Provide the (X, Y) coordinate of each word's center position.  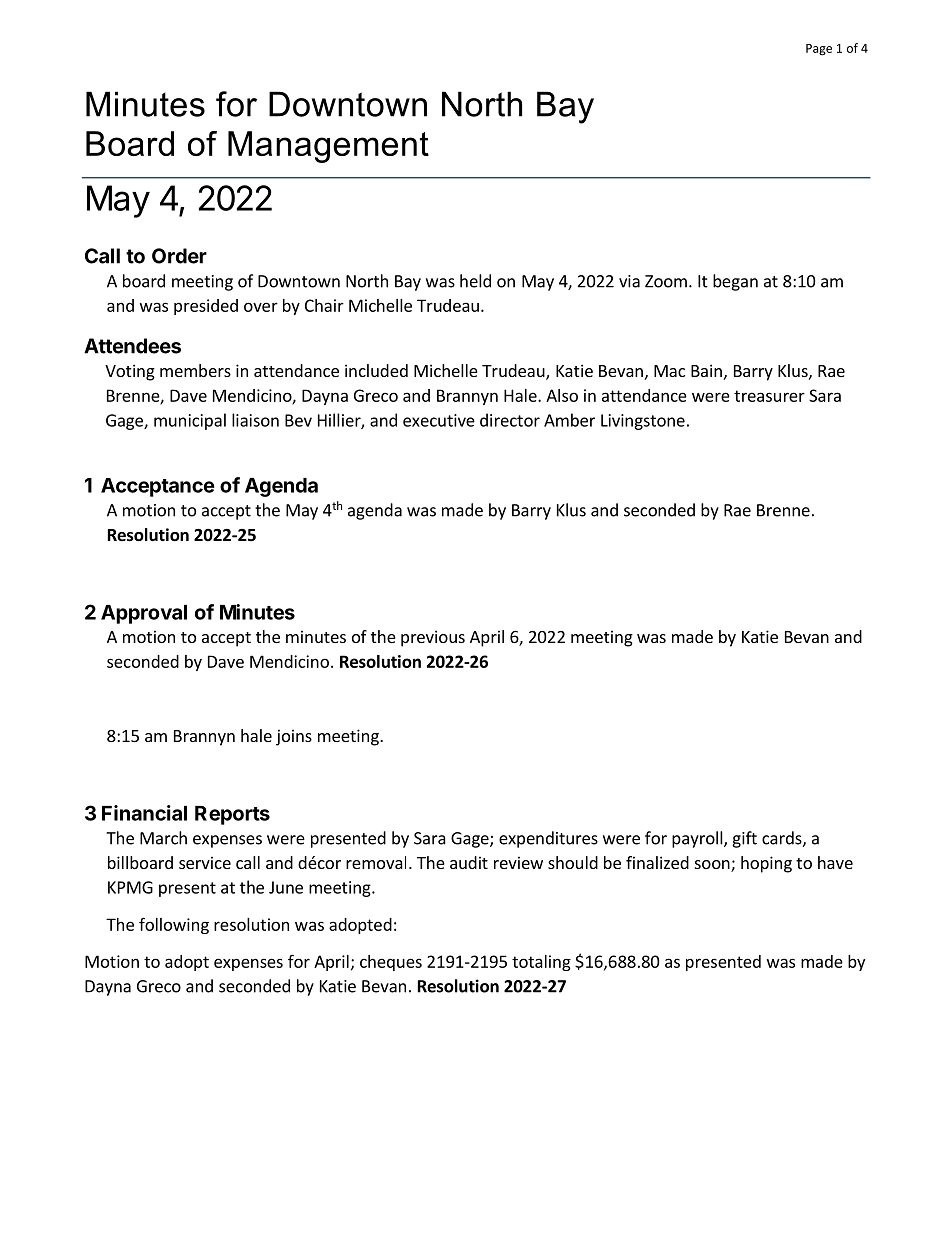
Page (819, 50)
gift (744, 839)
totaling (541, 963)
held (475, 281)
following (174, 925)
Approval (144, 614)
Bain (706, 370)
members (195, 370)
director (510, 420)
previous (433, 638)
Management (328, 147)
